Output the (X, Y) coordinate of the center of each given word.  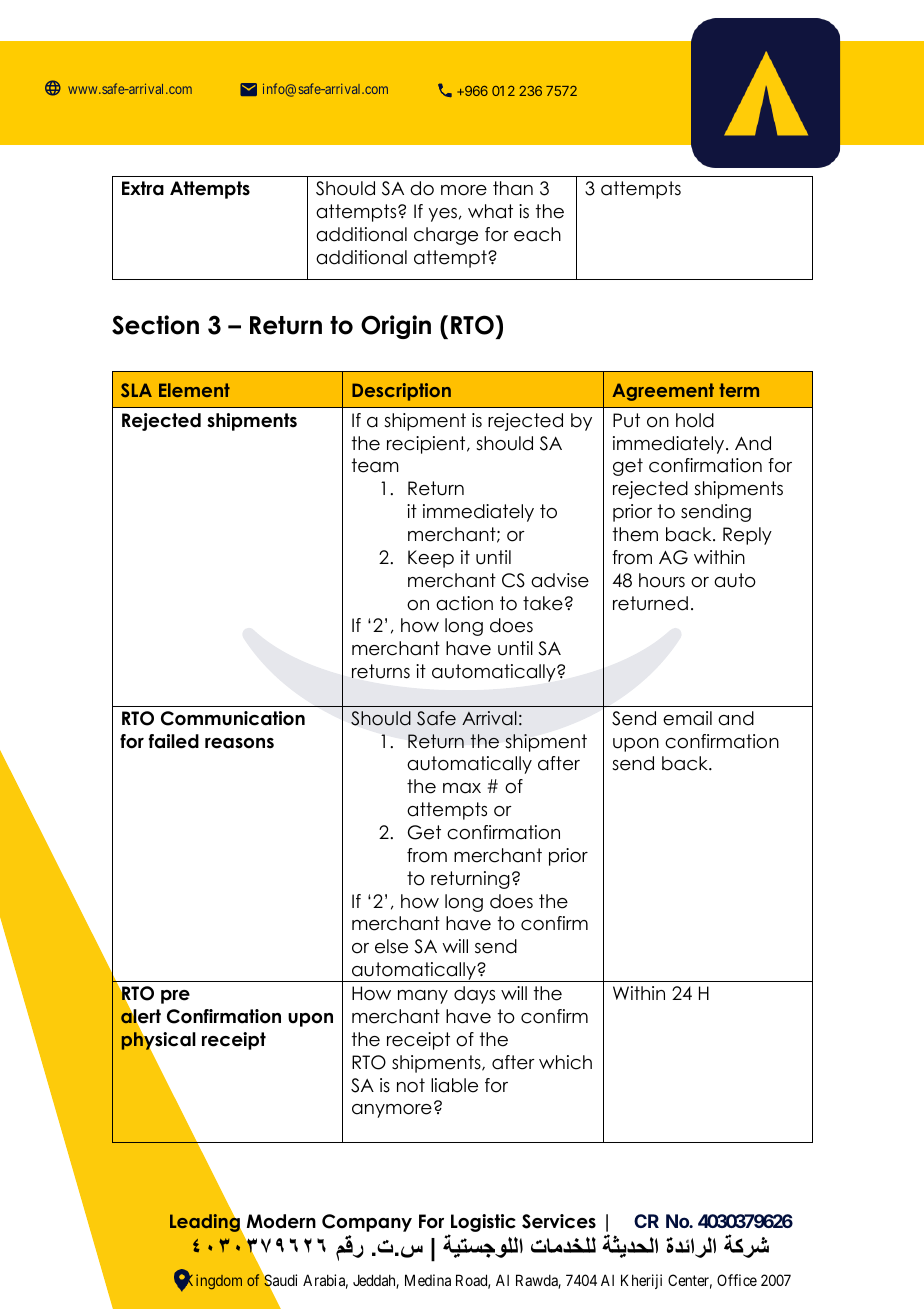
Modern (281, 1221)
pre (175, 997)
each (537, 234)
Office (737, 1280)
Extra (143, 188)
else (391, 946)
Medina (428, 1280)
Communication (233, 718)
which (565, 1062)
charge (446, 236)
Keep (431, 559)
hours (662, 580)
